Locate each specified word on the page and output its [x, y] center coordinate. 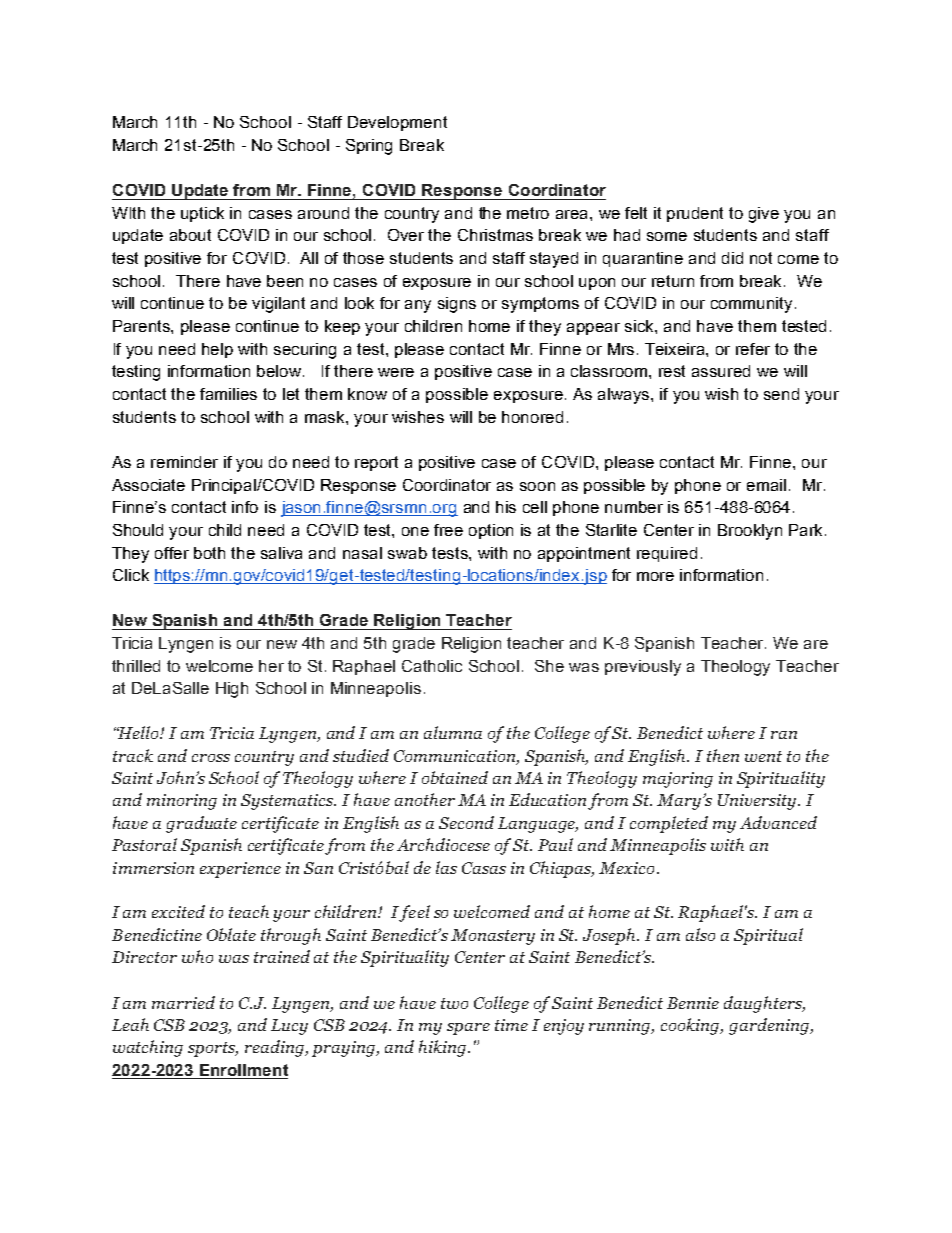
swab [407, 553]
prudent [695, 214]
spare [468, 1029]
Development [397, 123]
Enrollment [244, 1070]
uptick [202, 214]
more [655, 576]
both [209, 553]
